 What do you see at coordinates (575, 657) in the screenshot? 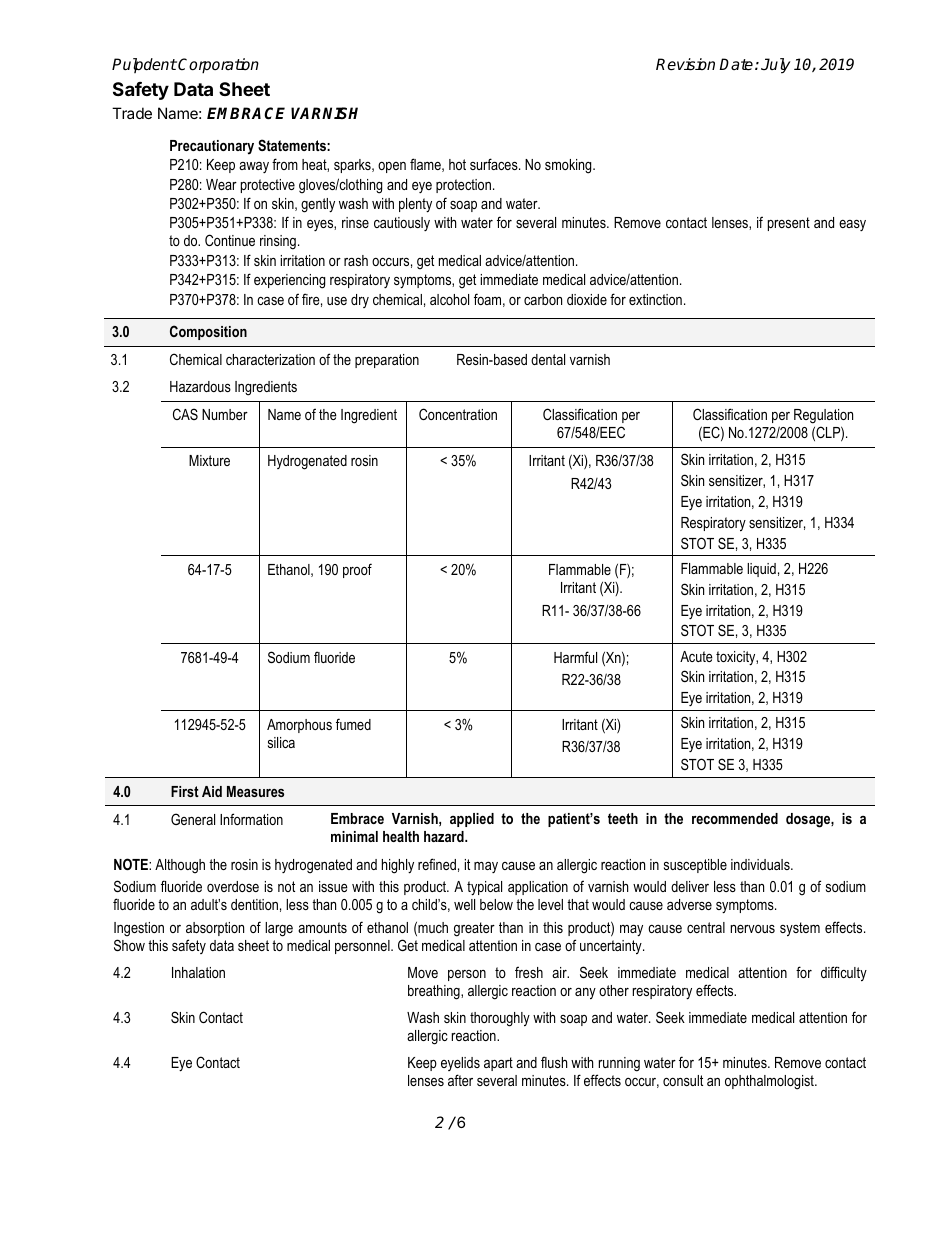
I see `Harmful` at bounding box center [575, 657].
